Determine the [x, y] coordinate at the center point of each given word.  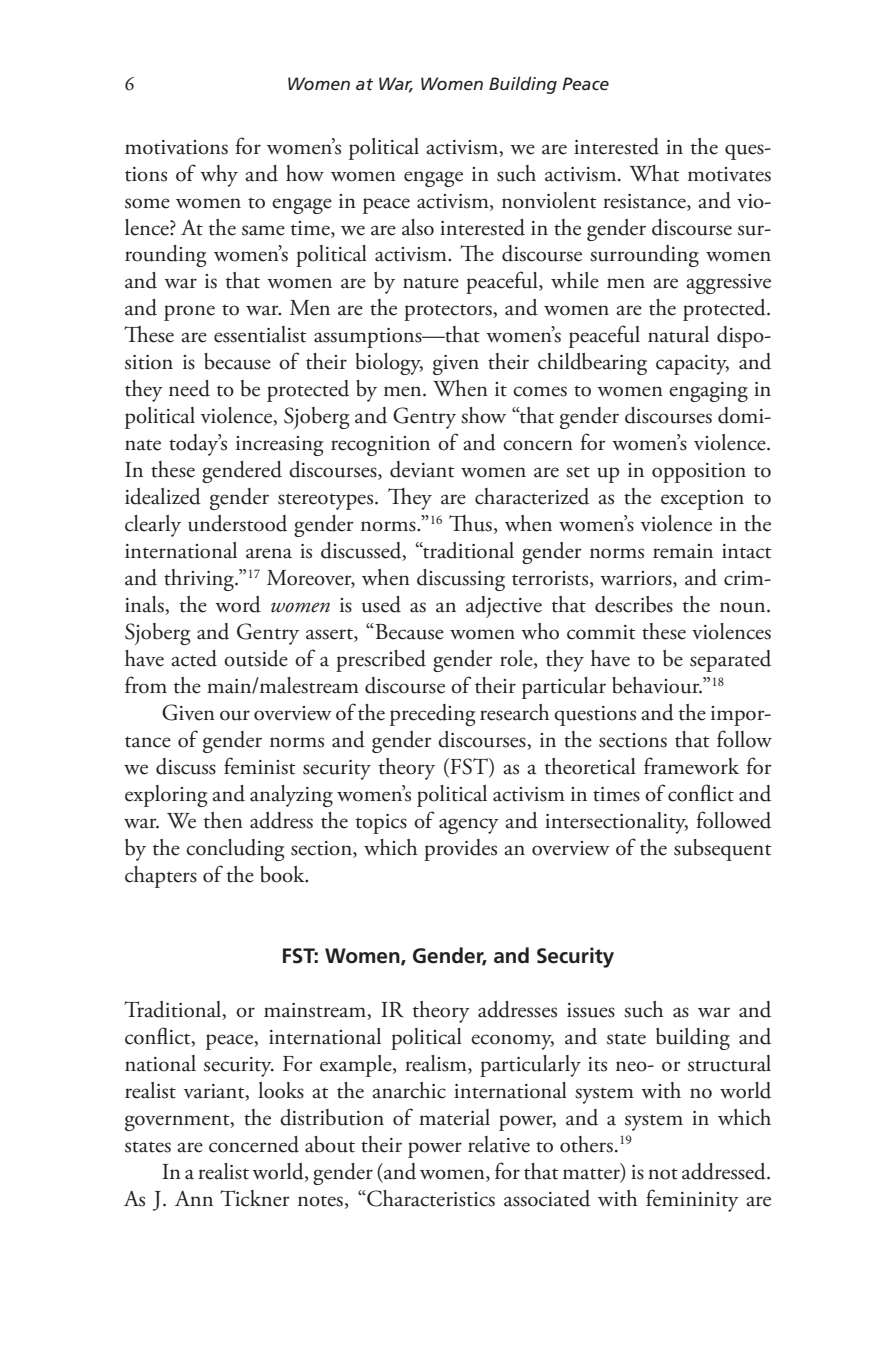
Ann [194, 1198]
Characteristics [430, 1198]
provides [460, 850]
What [654, 173]
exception [702, 500]
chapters [161, 877]
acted [194, 658]
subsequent [723, 850]
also [418, 227]
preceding [432, 715]
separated [730, 661]
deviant [422, 469]
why [219, 176]
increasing [279, 446]
